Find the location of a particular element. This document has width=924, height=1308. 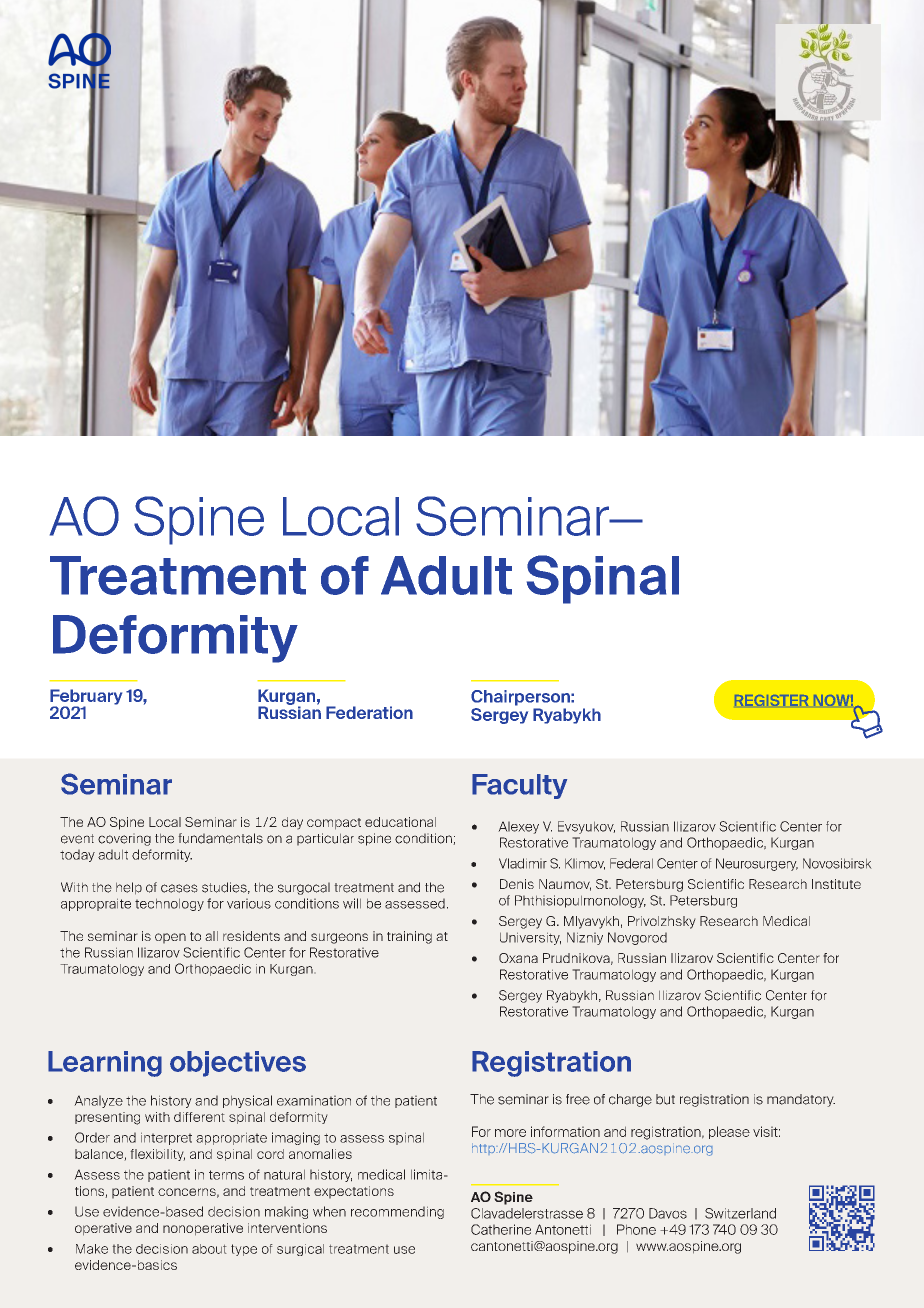

training is located at coordinates (409, 937).
